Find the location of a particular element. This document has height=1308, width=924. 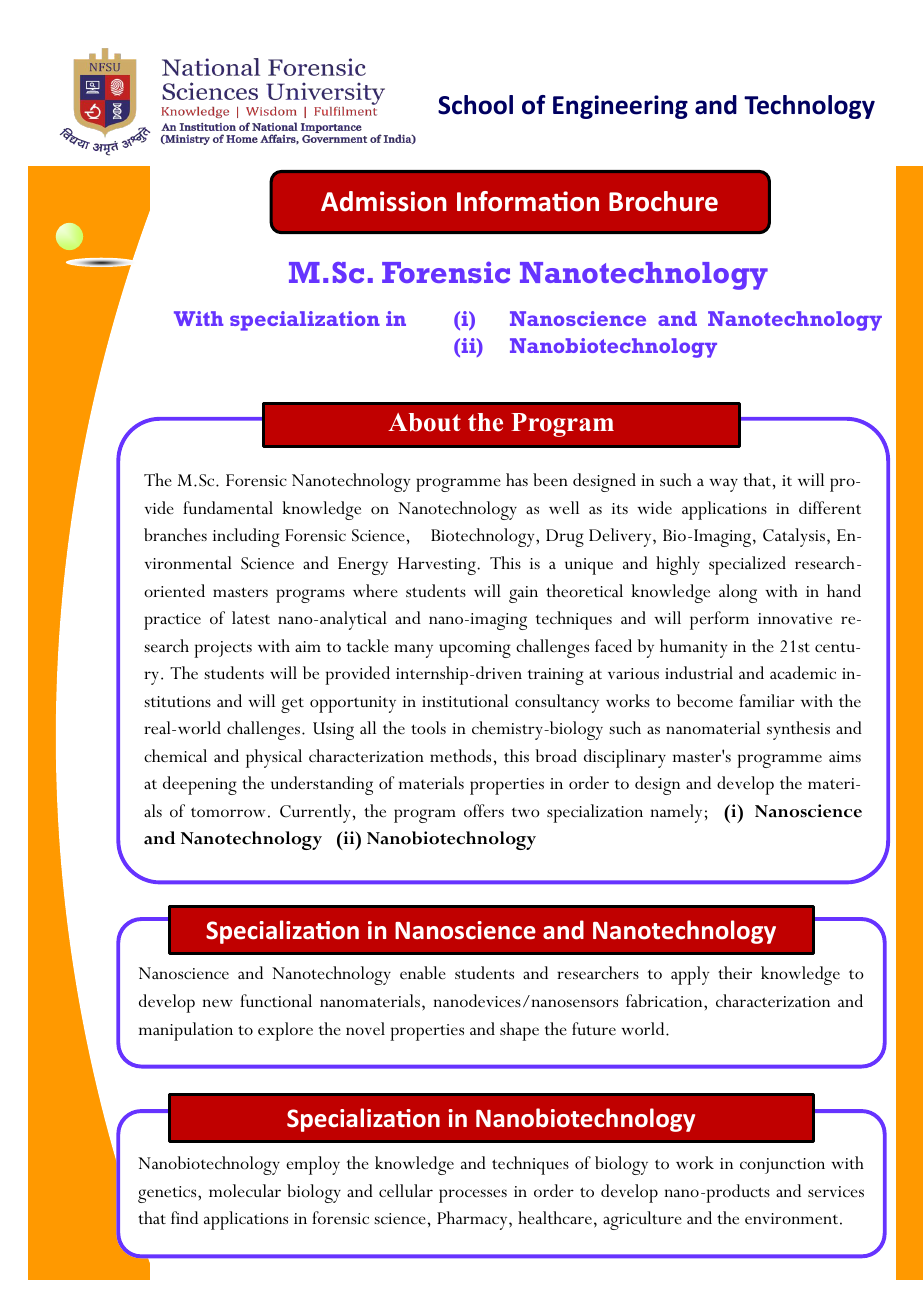

two is located at coordinates (526, 813).
